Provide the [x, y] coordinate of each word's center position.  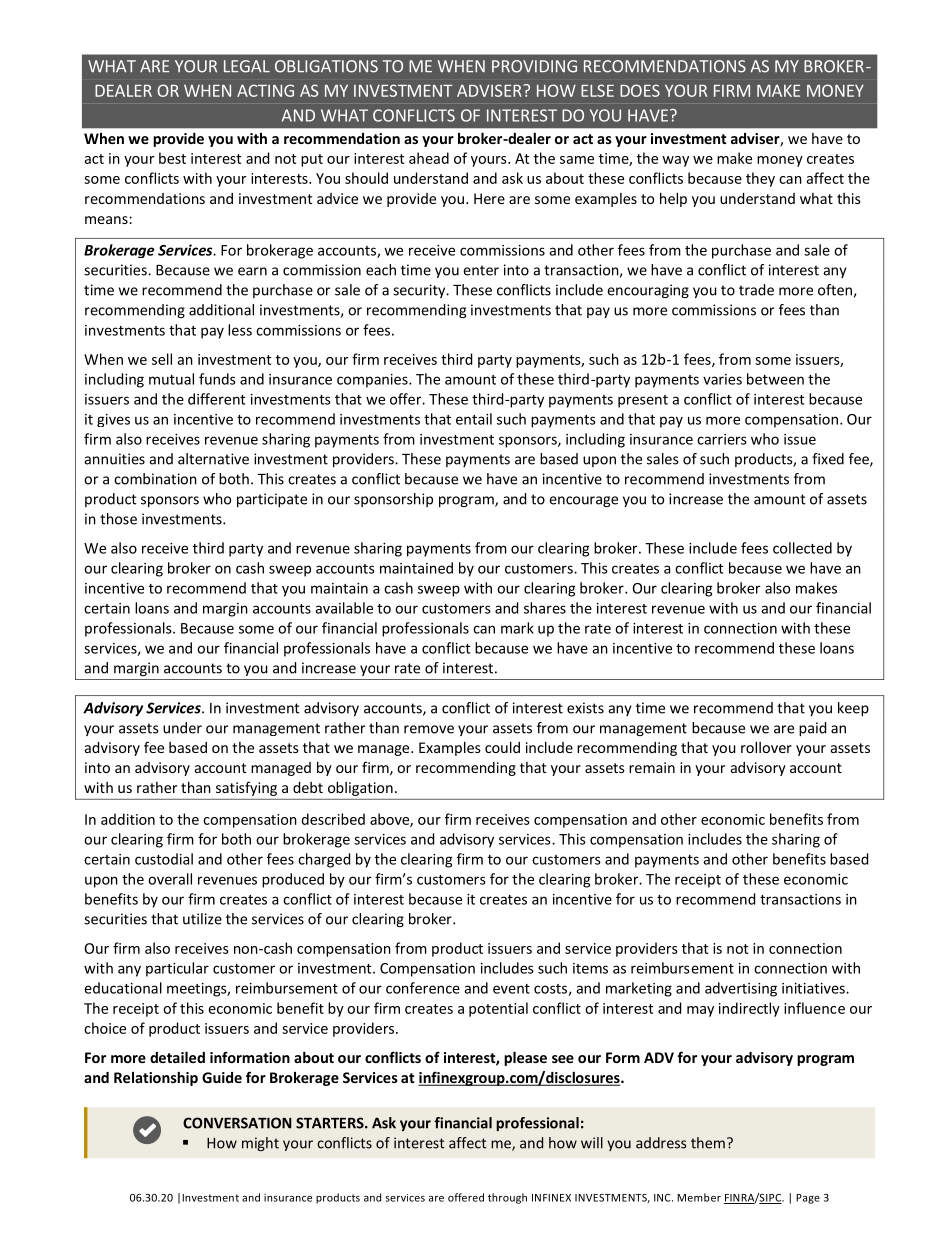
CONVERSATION [237, 1123]
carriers [722, 439]
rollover [766, 747]
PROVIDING [534, 66]
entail [474, 419]
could [502, 747]
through [507, 1198]
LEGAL [247, 66]
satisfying [246, 789]
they [760, 179]
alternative [213, 459]
